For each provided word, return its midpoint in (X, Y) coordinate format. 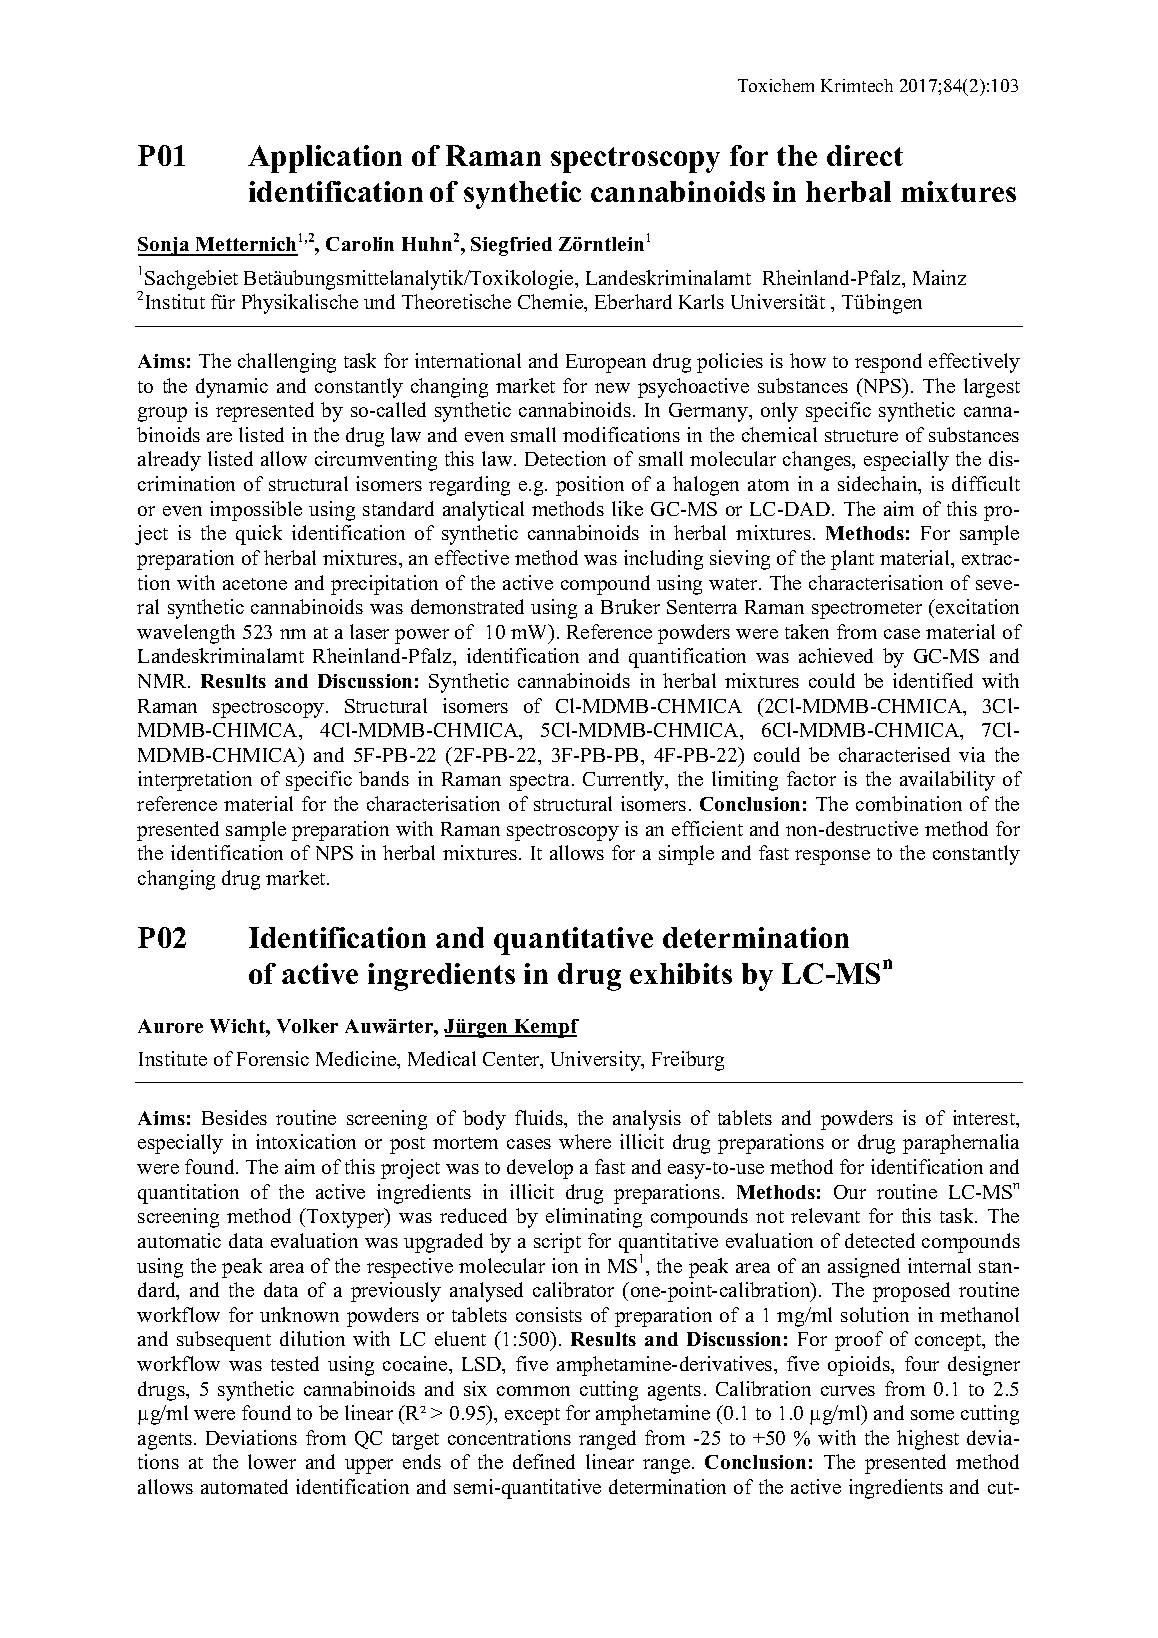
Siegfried (511, 246)
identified (933, 680)
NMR (163, 681)
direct (865, 155)
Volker (307, 1026)
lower (272, 1461)
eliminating (594, 1218)
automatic (179, 1240)
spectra (539, 782)
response (832, 857)
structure (861, 436)
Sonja (165, 246)
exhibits (681, 973)
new (612, 388)
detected (880, 1240)
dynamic (232, 388)
